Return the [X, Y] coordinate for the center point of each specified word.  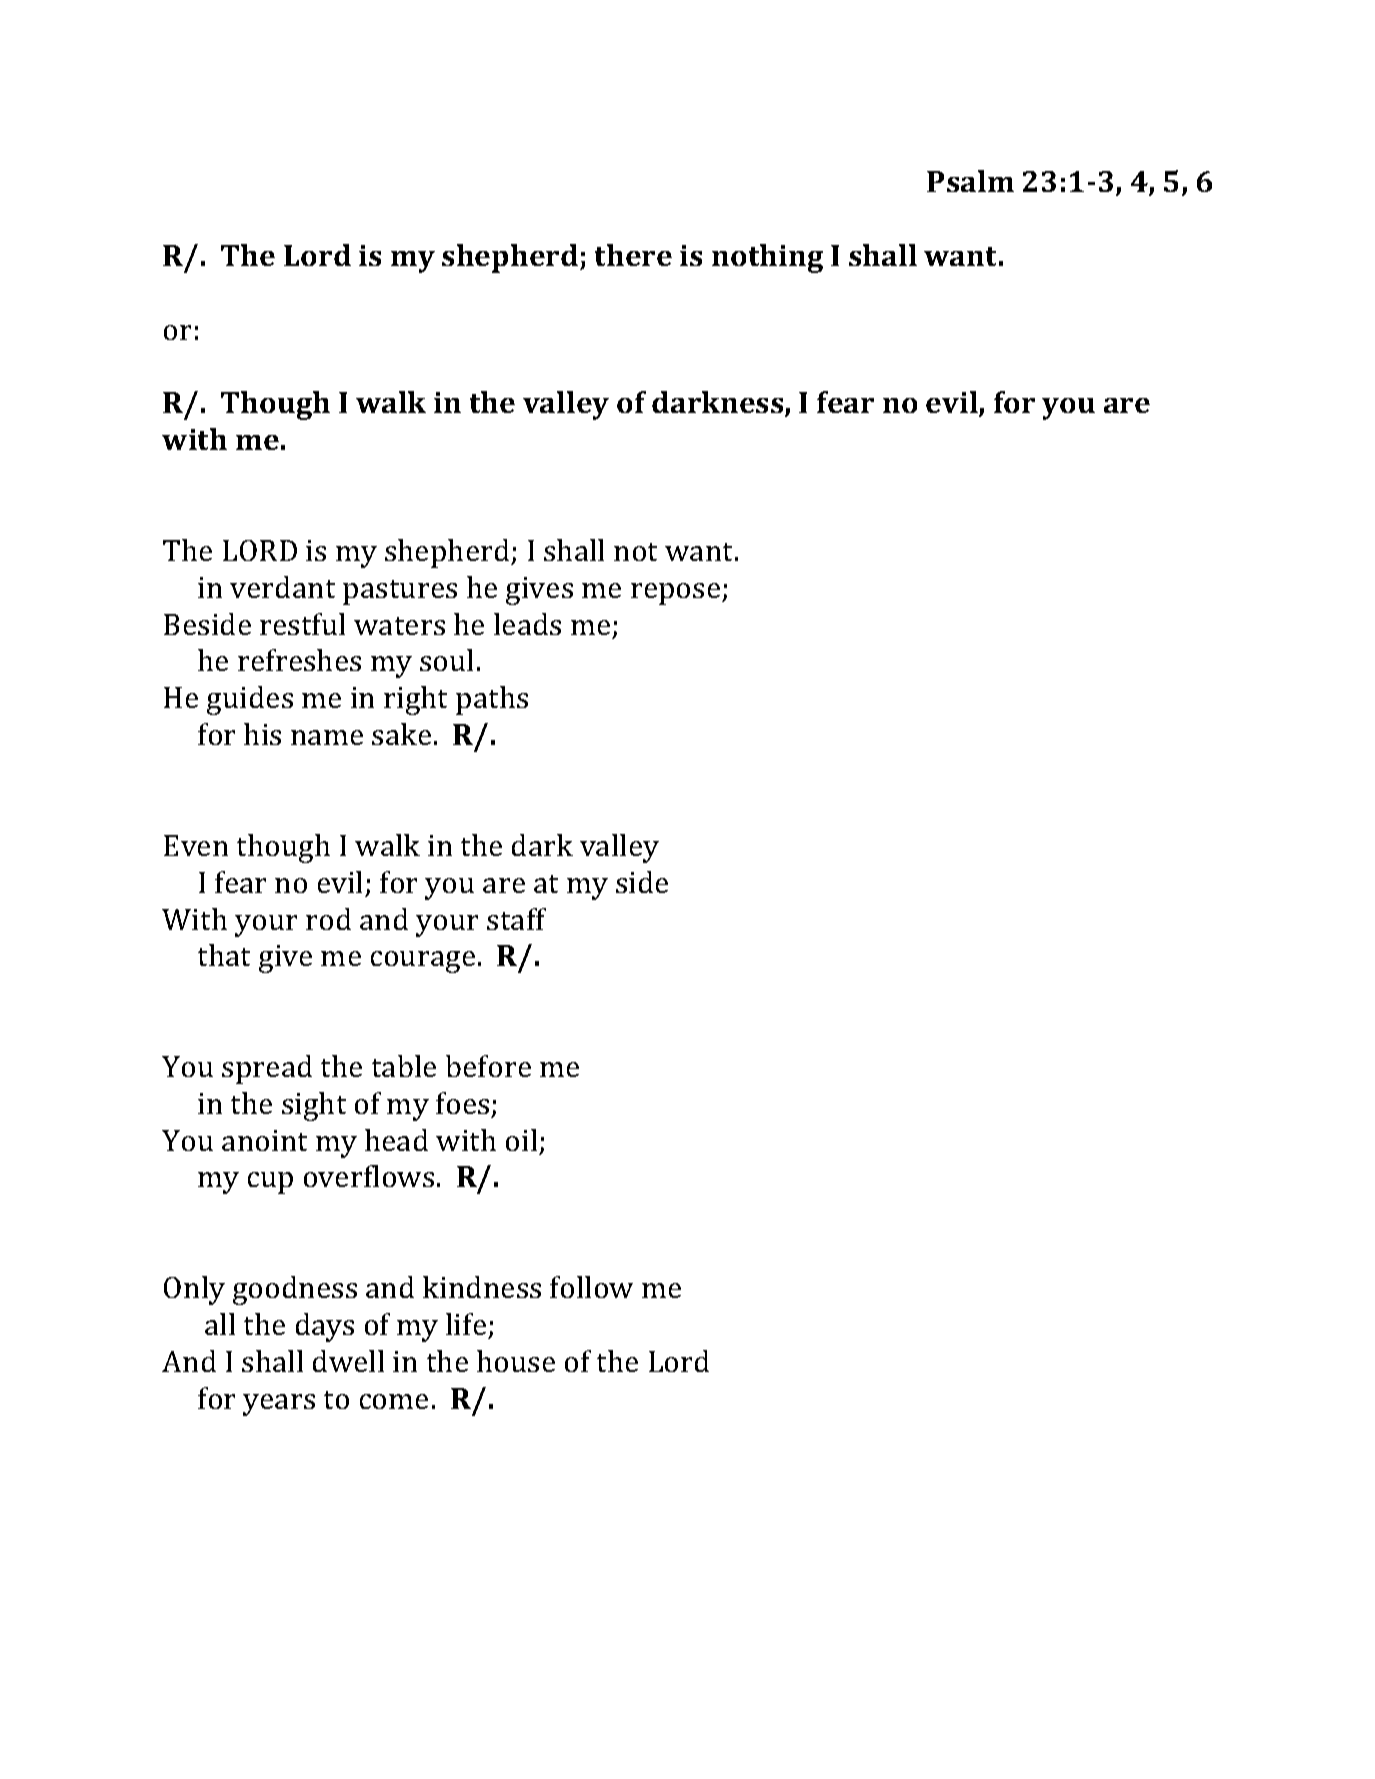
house [516, 1361]
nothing [767, 258]
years [279, 1405]
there [633, 255]
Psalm [970, 181]
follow [591, 1287]
